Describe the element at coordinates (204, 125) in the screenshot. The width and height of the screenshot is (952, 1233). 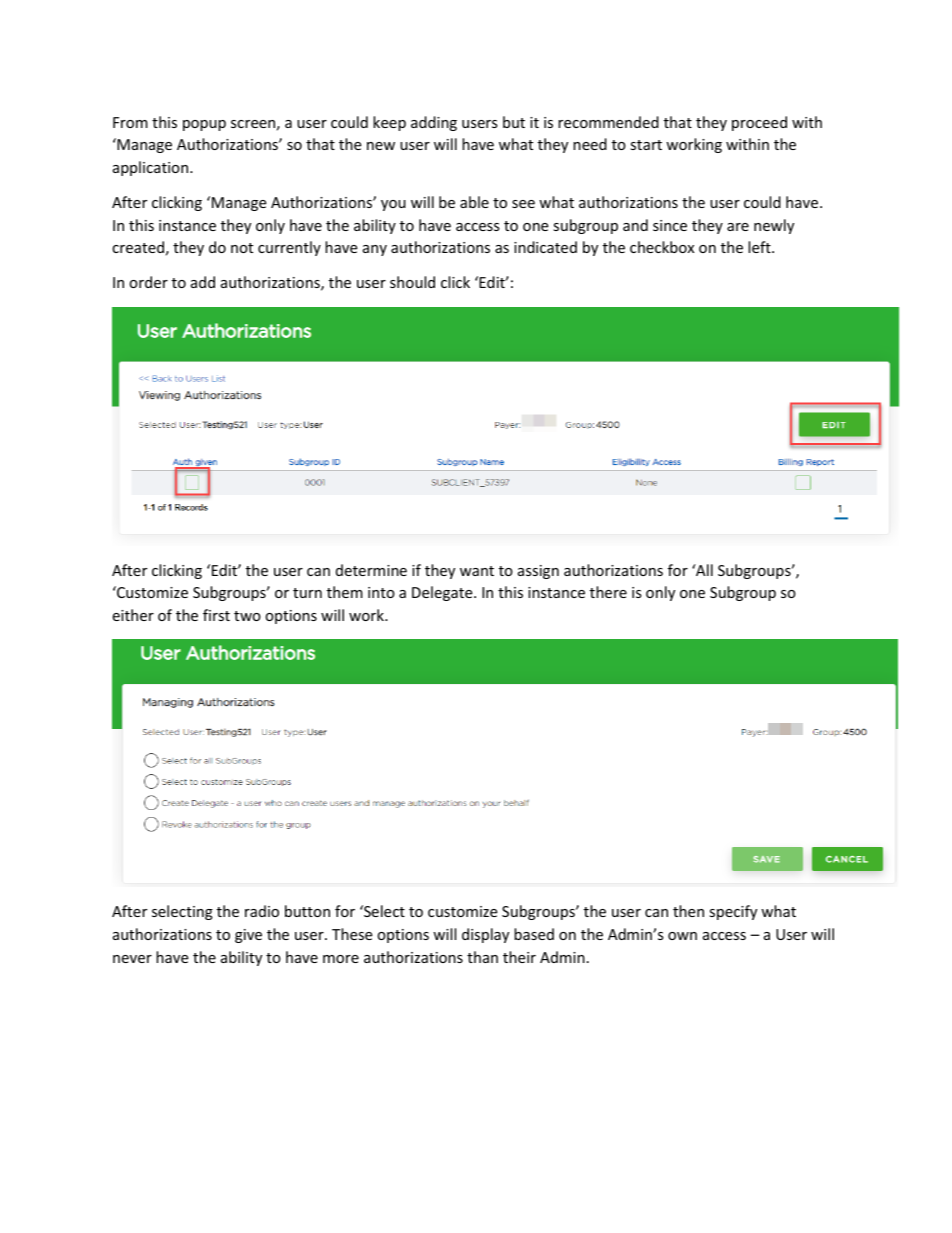
I see `popup` at that location.
